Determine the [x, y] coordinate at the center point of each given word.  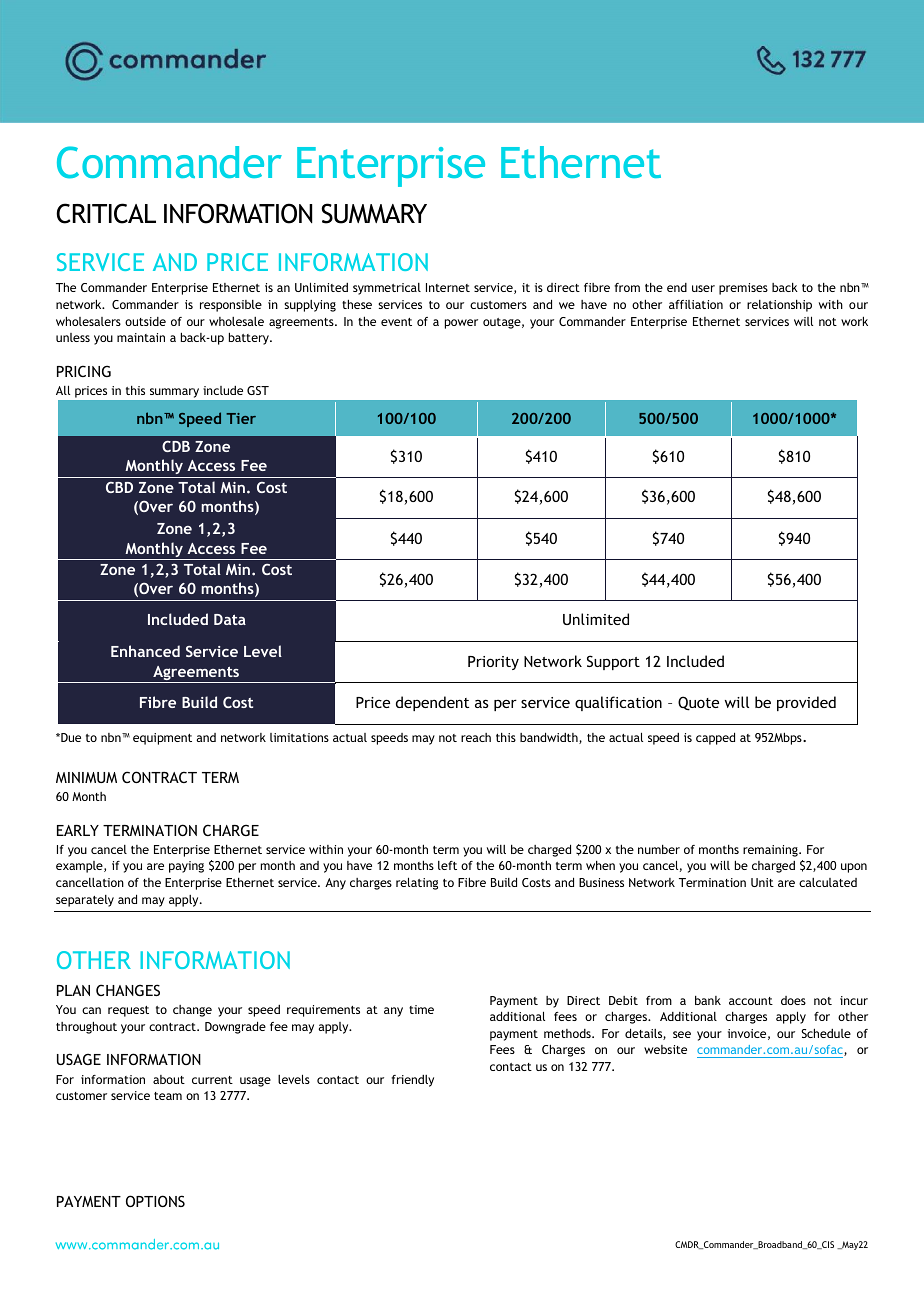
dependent [432, 703]
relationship [779, 306]
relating [417, 883]
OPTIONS [155, 1201]
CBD [119, 487]
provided [806, 703]
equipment [162, 739]
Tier [241, 418]
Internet [448, 287]
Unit [762, 882]
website [665, 1049]
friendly [413, 1081]
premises [743, 289]
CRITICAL [106, 213]
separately [85, 901]
